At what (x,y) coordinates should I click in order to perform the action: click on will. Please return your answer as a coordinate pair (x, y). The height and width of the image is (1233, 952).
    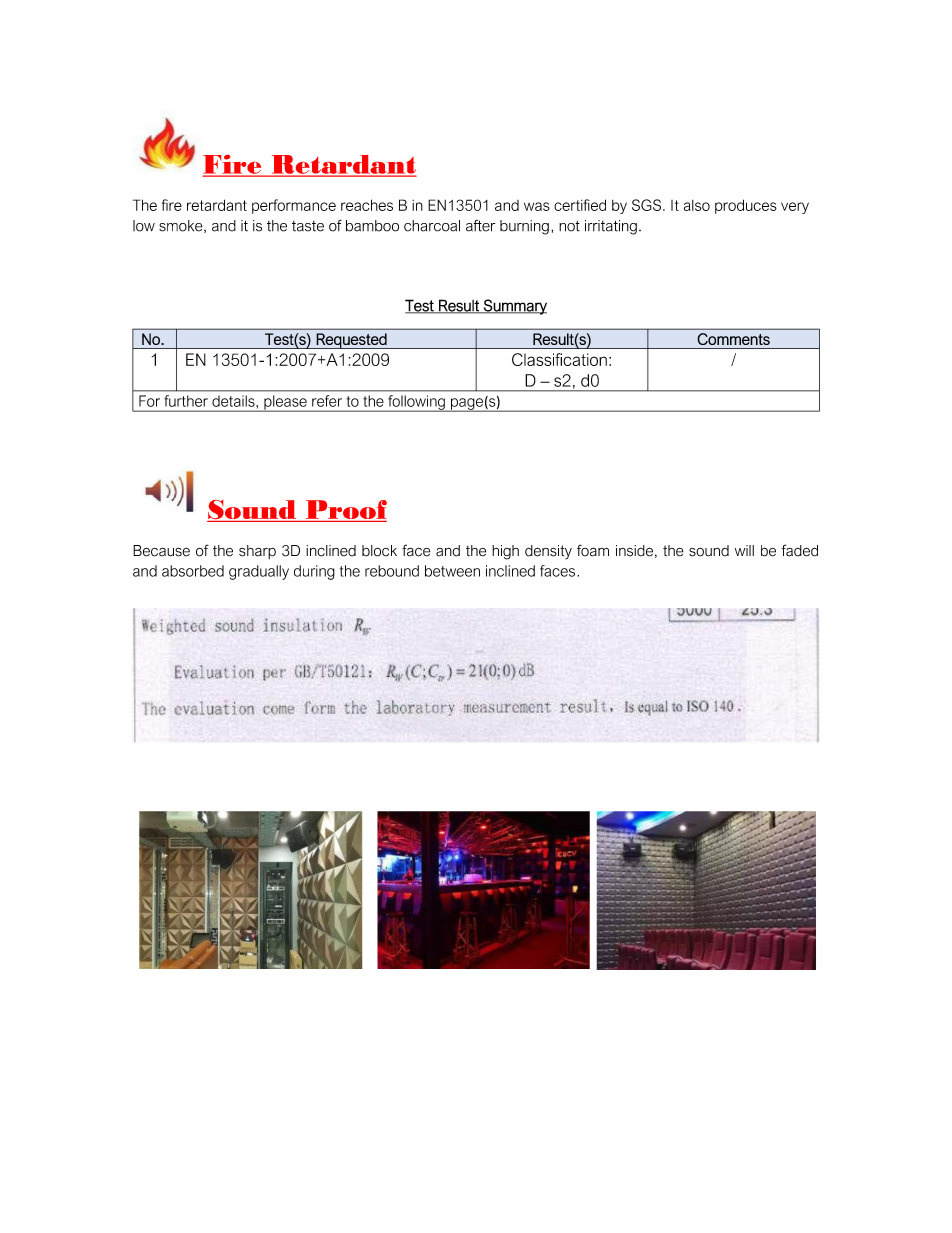
    Looking at the image, I should click on (744, 550).
